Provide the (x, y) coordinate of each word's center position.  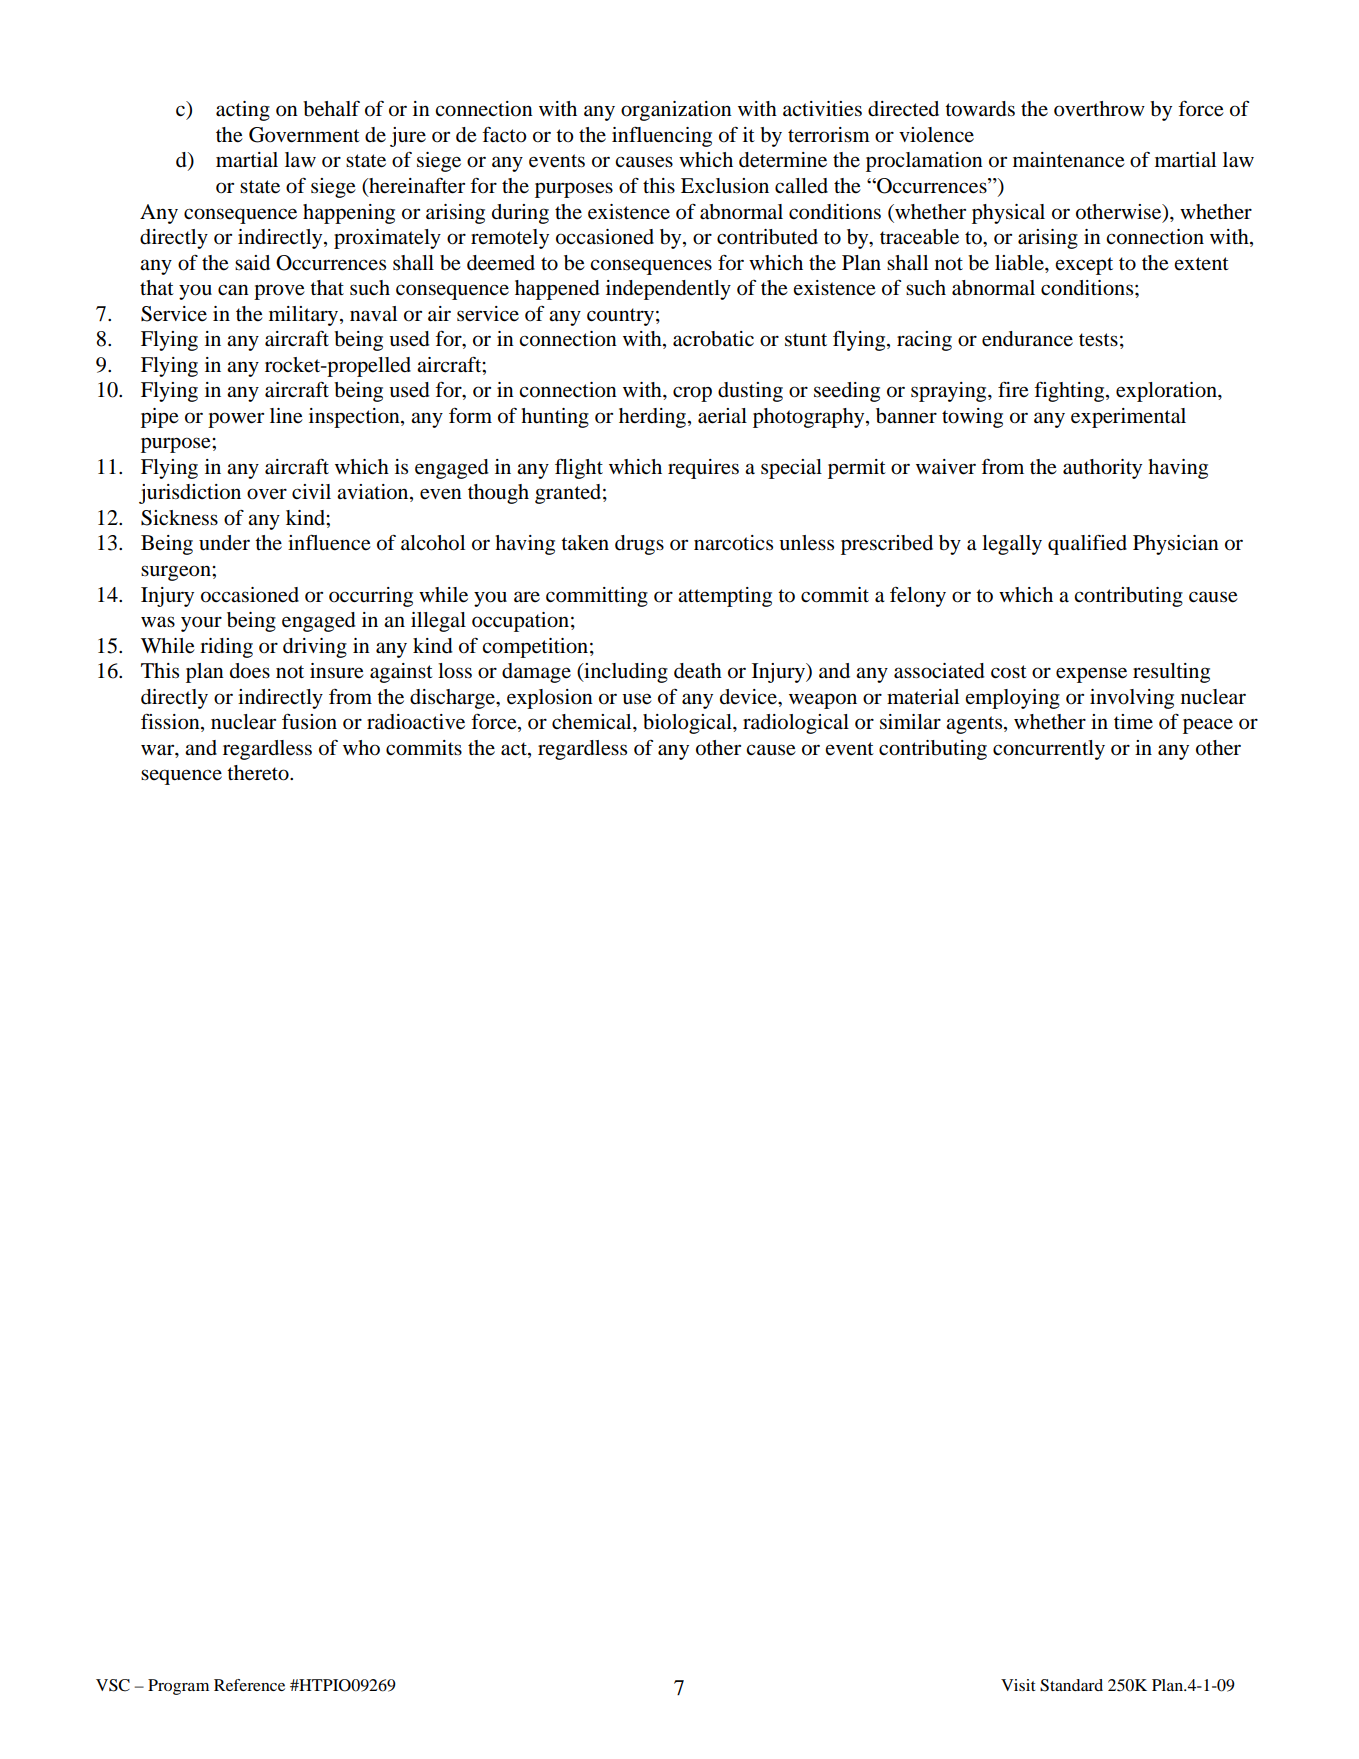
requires (703, 469)
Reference (249, 1685)
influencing (662, 137)
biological (688, 724)
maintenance (1069, 160)
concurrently (1049, 750)
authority (1102, 469)
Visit (1018, 1685)
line (286, 416)
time (1133, 721)
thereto (259, 773)
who (361, 748)
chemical (593, 722)
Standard (1071, 1685)
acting (243, 111)
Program (178, 1687)
